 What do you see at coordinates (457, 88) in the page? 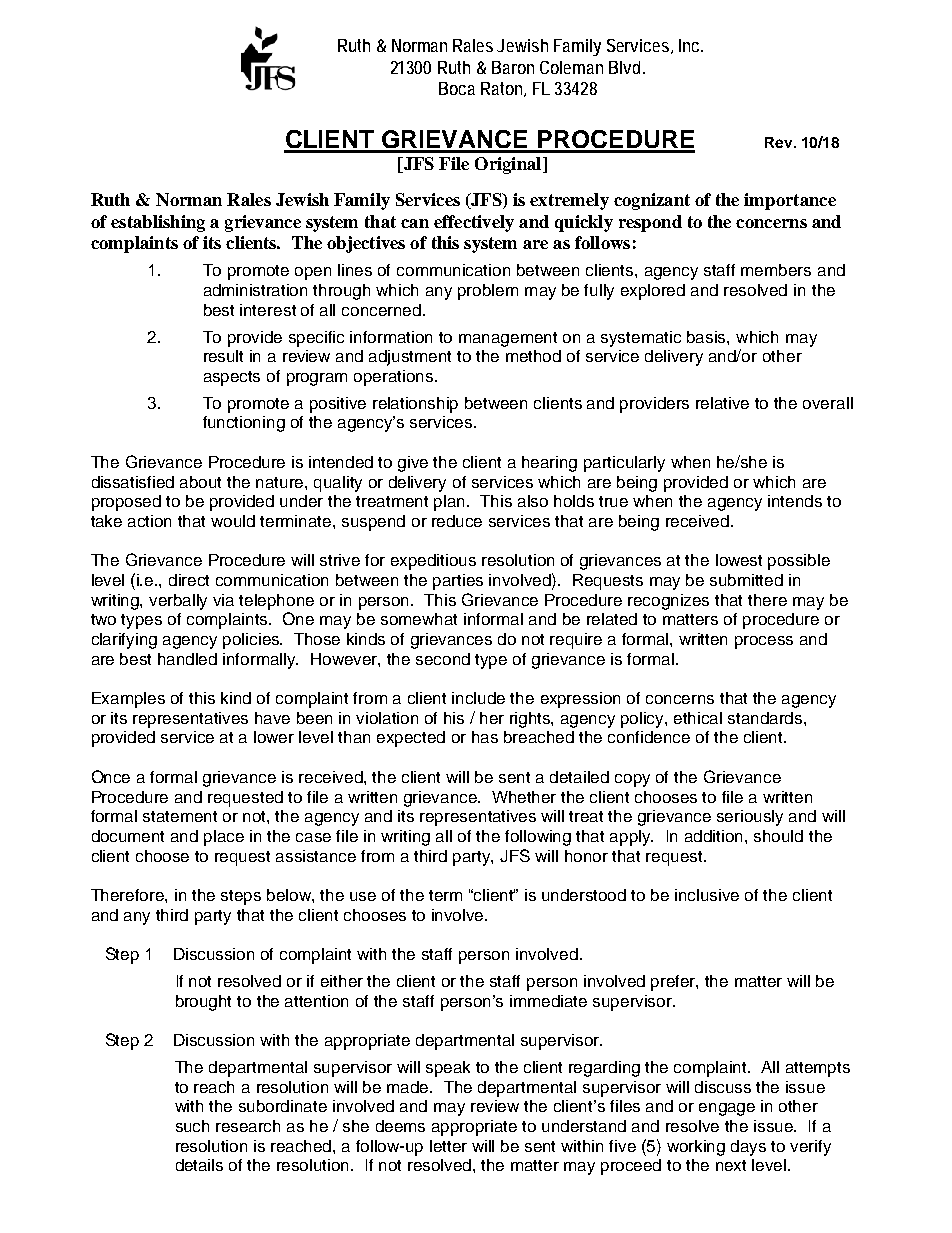
I see `Boca` at bounding box center [457, 88].
